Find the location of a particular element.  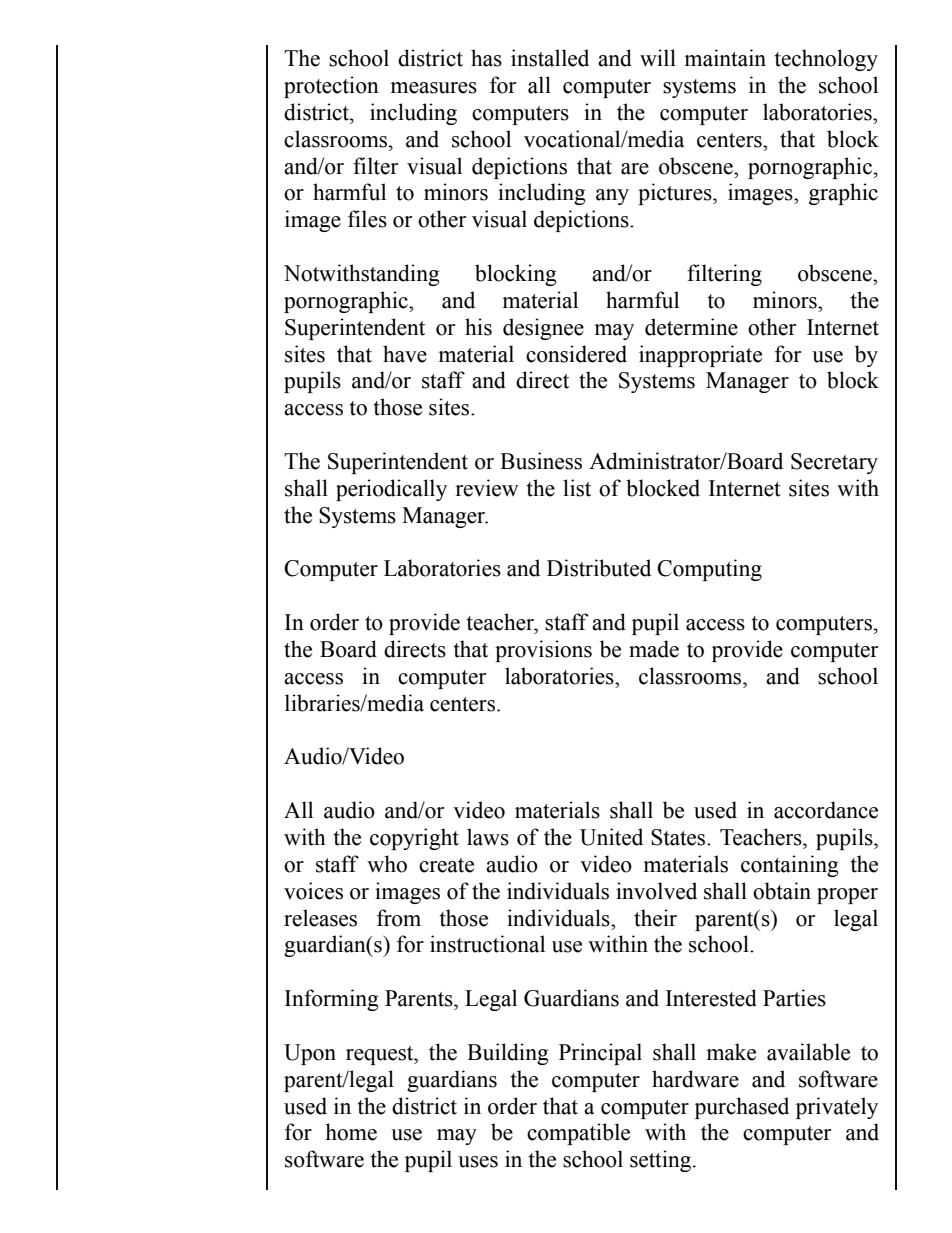

have is located at coordinates (405, 354).
